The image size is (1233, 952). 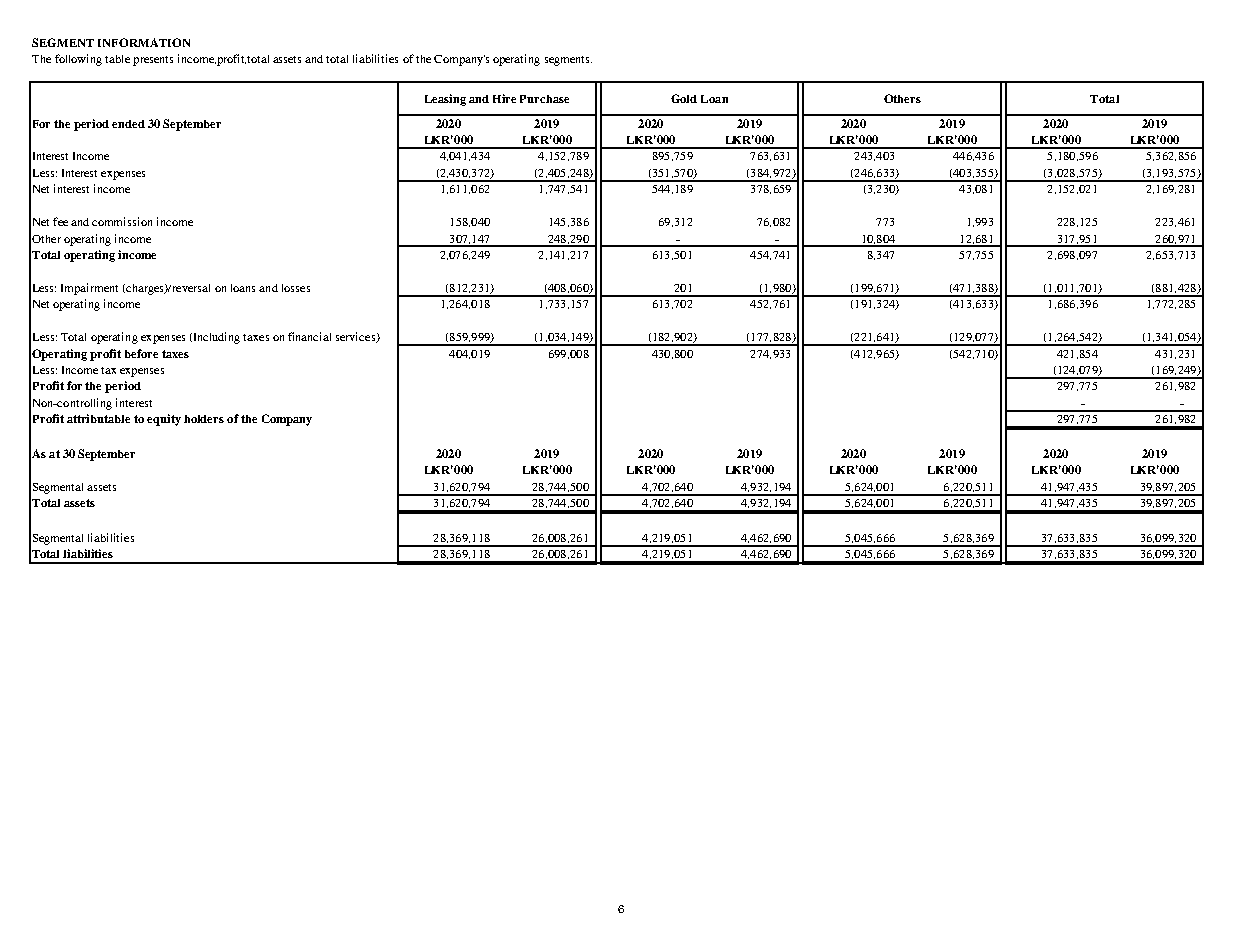 I want to click on Purchase, so click(x=544, y=99).
